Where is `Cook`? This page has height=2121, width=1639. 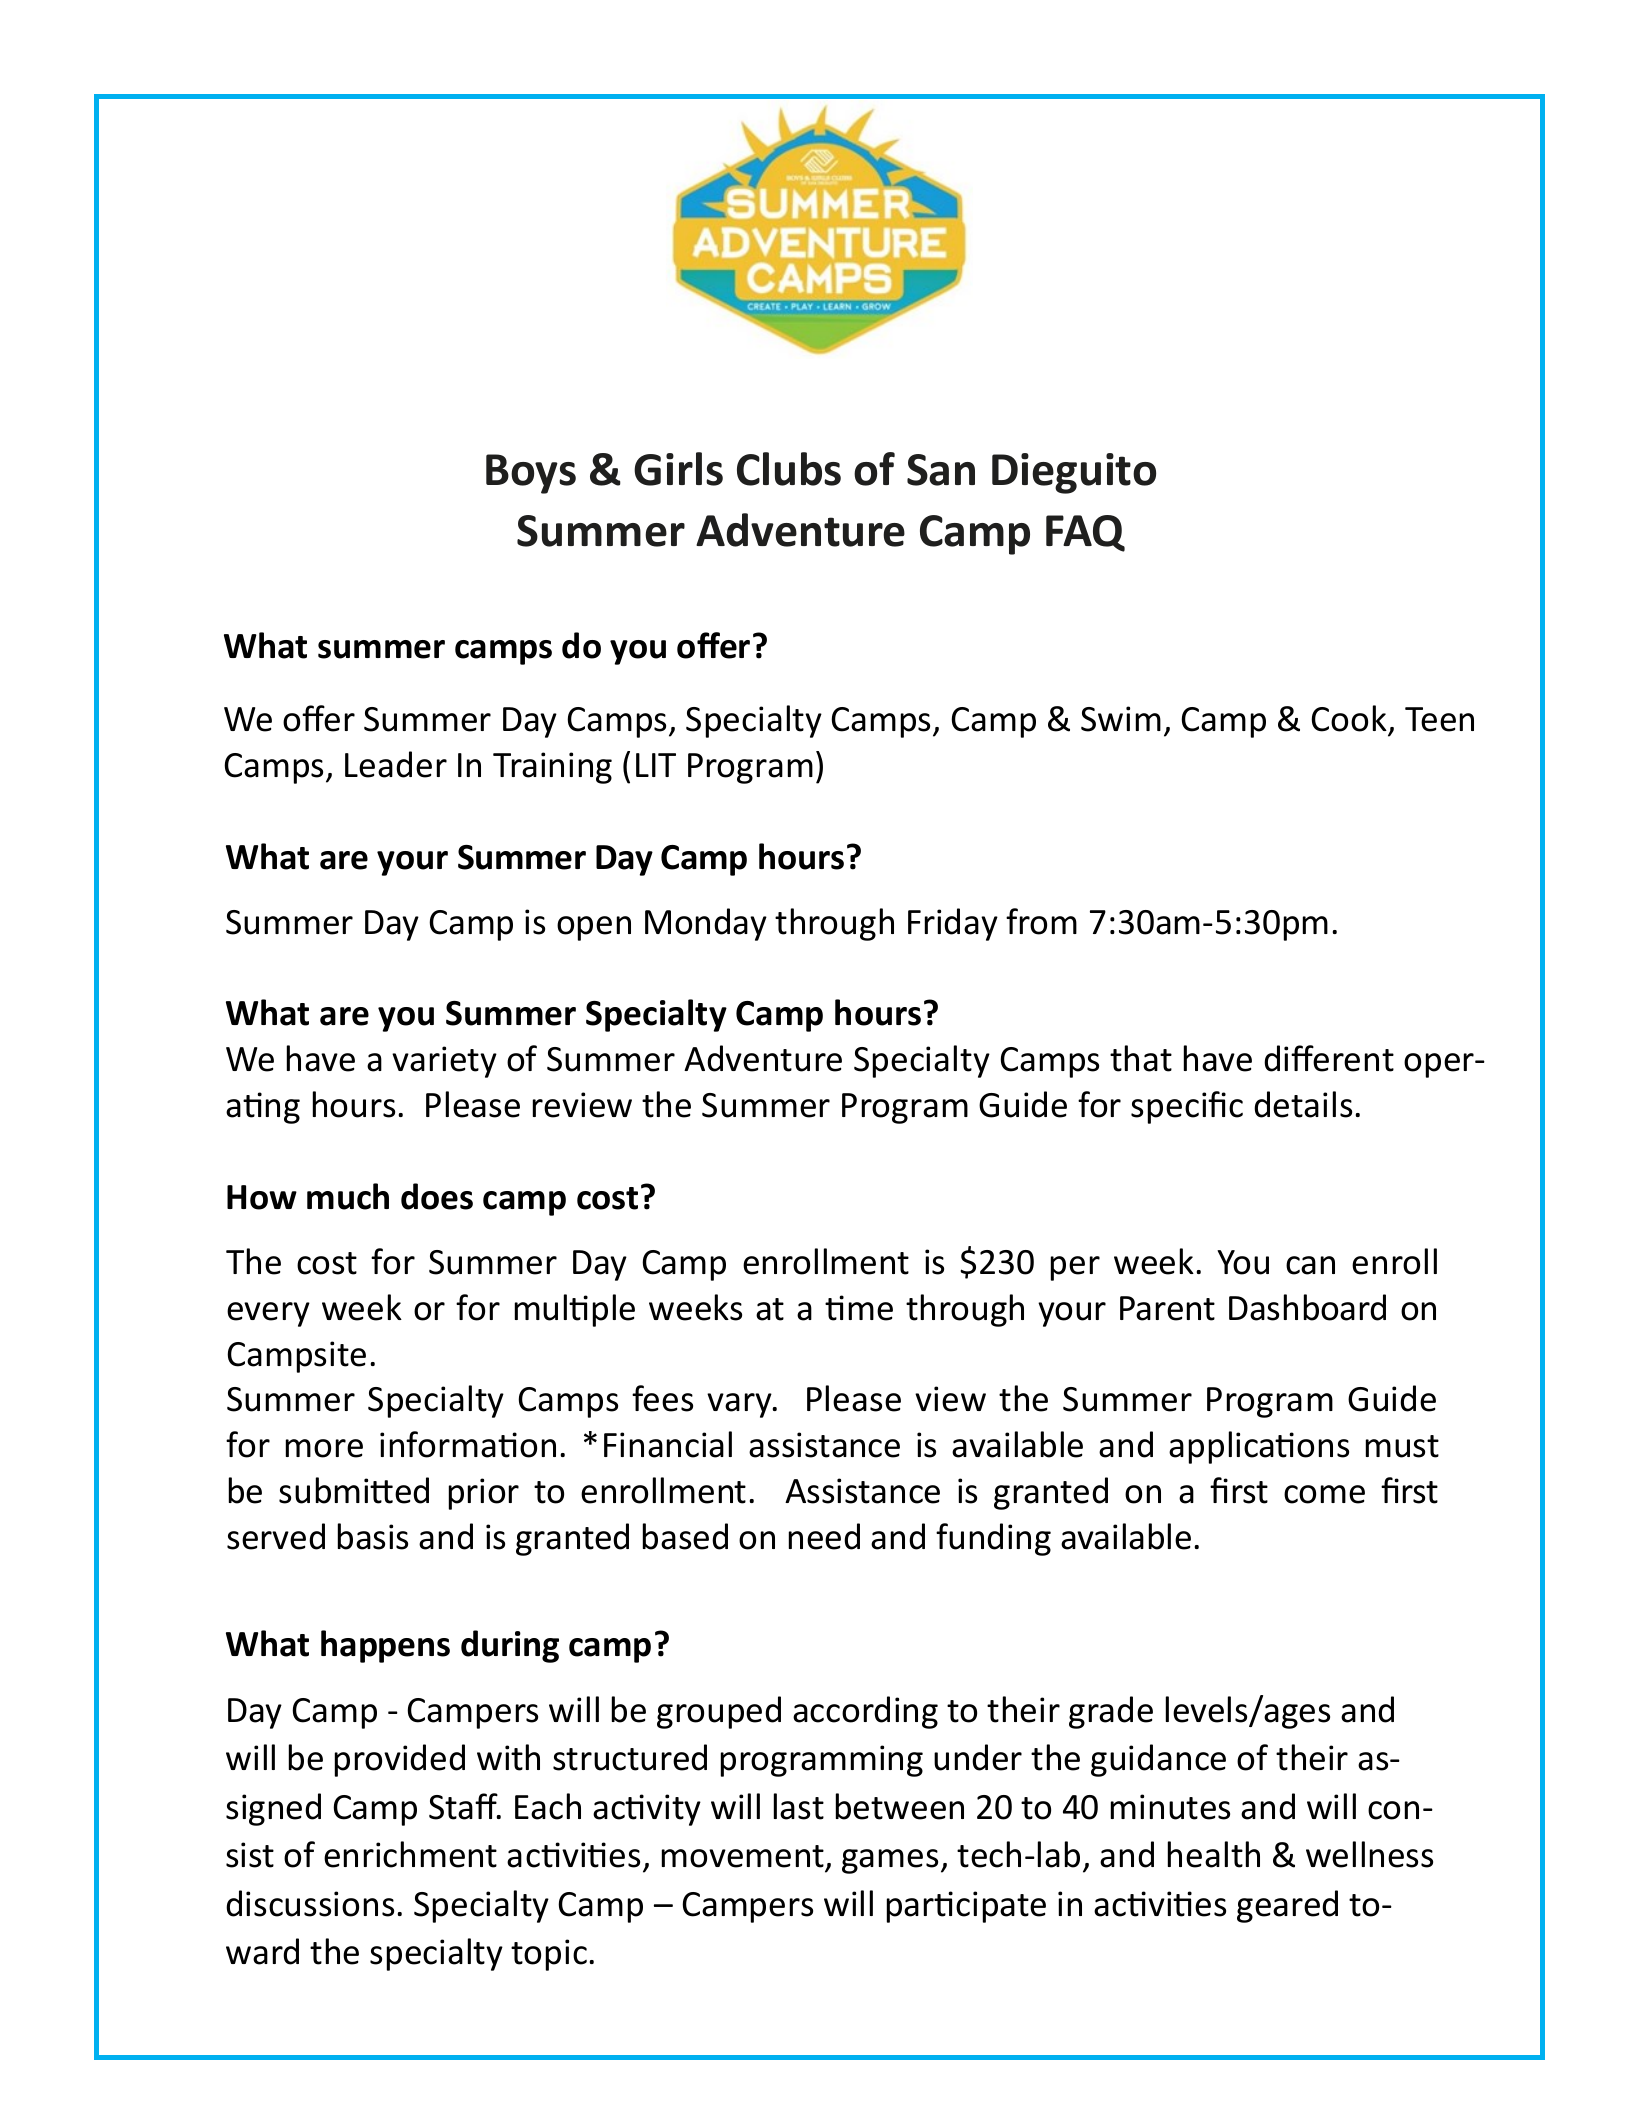
Cook is located at coordinates (1350, 720).
